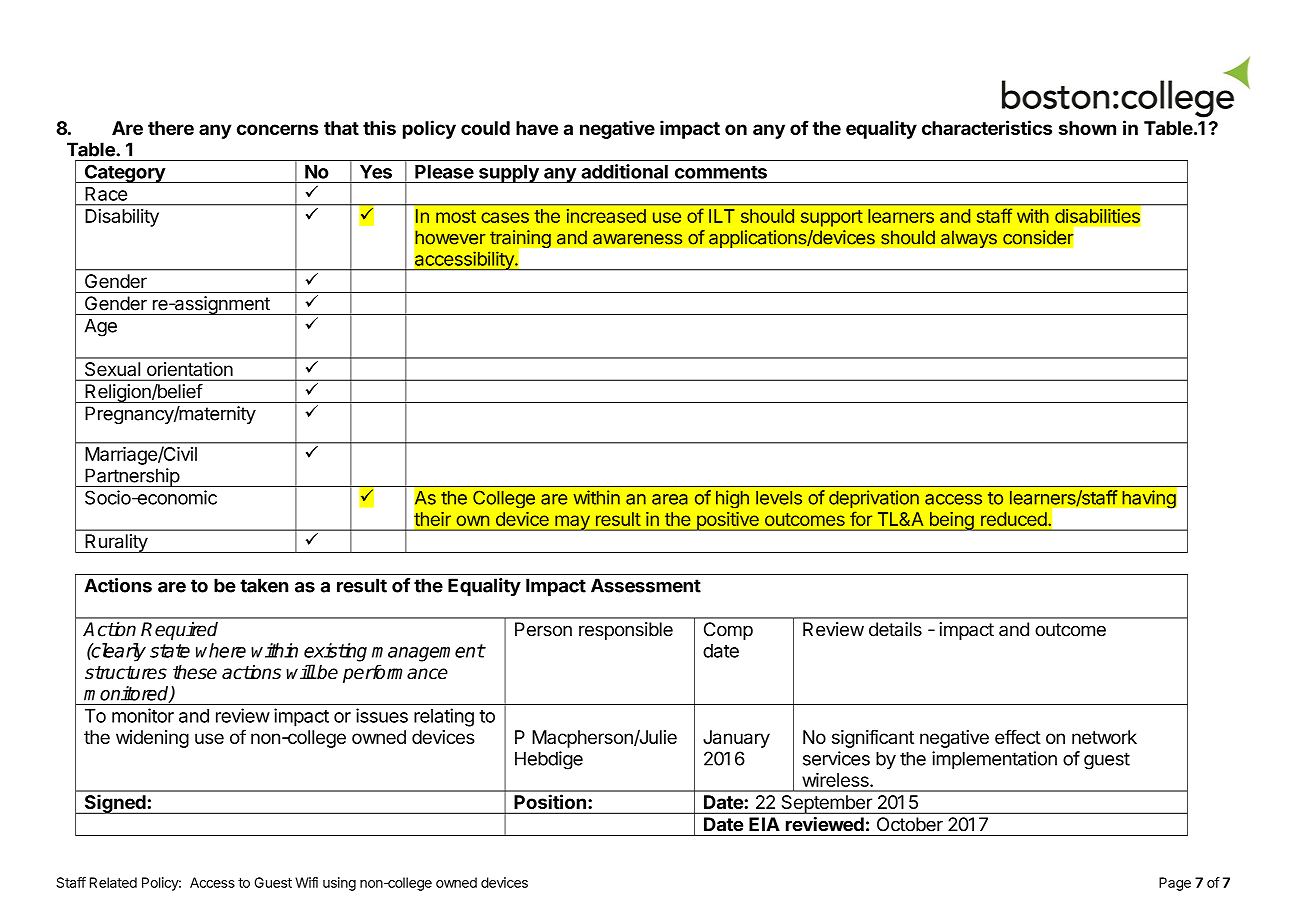  Describe the element at coordinates (721, 172) in the screenshot. I see `comments` at that location.
